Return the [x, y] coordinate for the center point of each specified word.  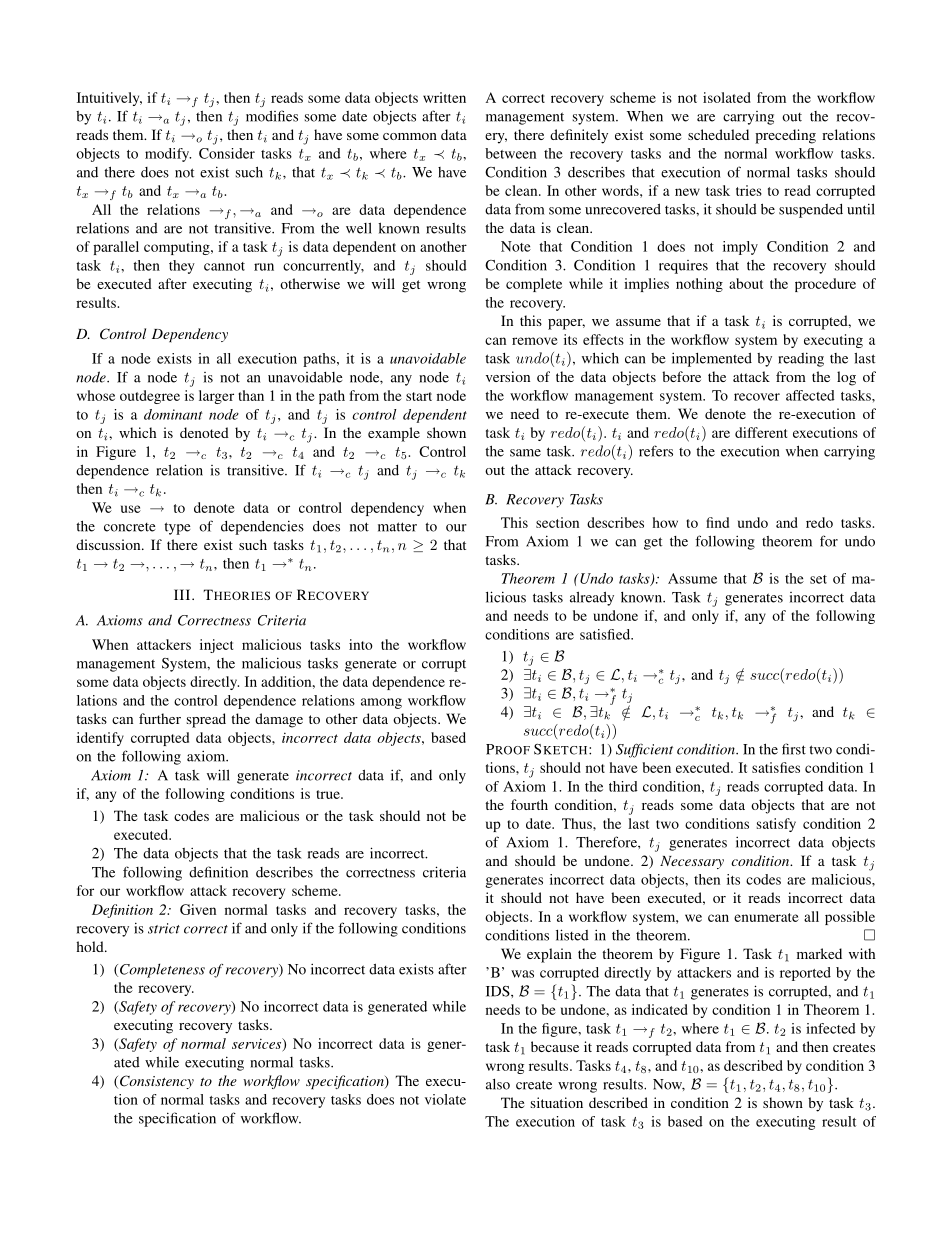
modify [168, 155]
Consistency [157, 1082]
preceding [785, 136]
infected [831, 1028]
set [818, 579]
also [498, 1084]
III [183, 594]
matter [397, 527]
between [510, 153]
